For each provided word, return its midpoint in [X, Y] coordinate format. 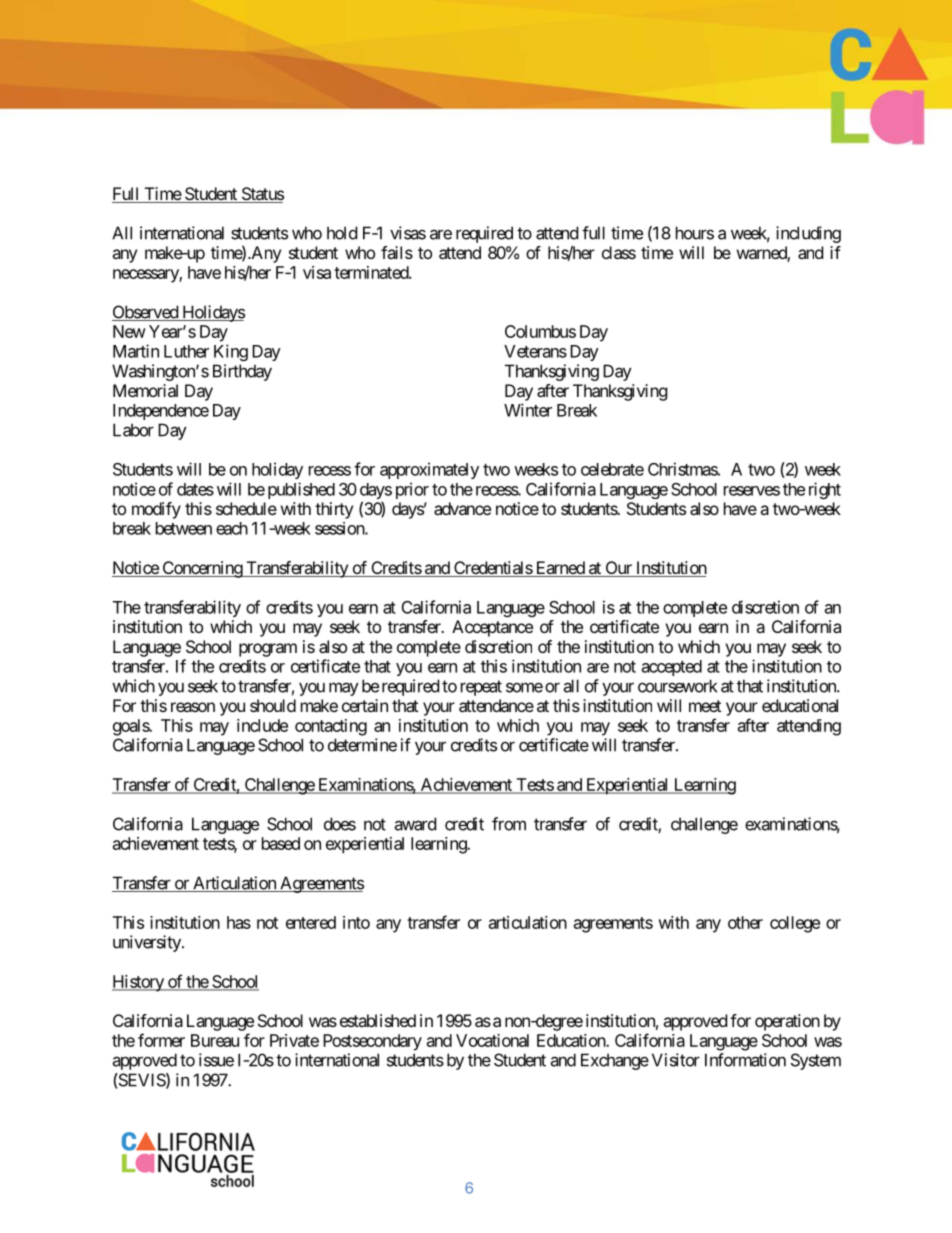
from [509, 824]
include [262, 725]
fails [397, 252]
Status [261, 195]
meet [705, 706]
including [808, 234]
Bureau [215, 1040]
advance [462, 508]
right [825, 490]
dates [195, 489]
